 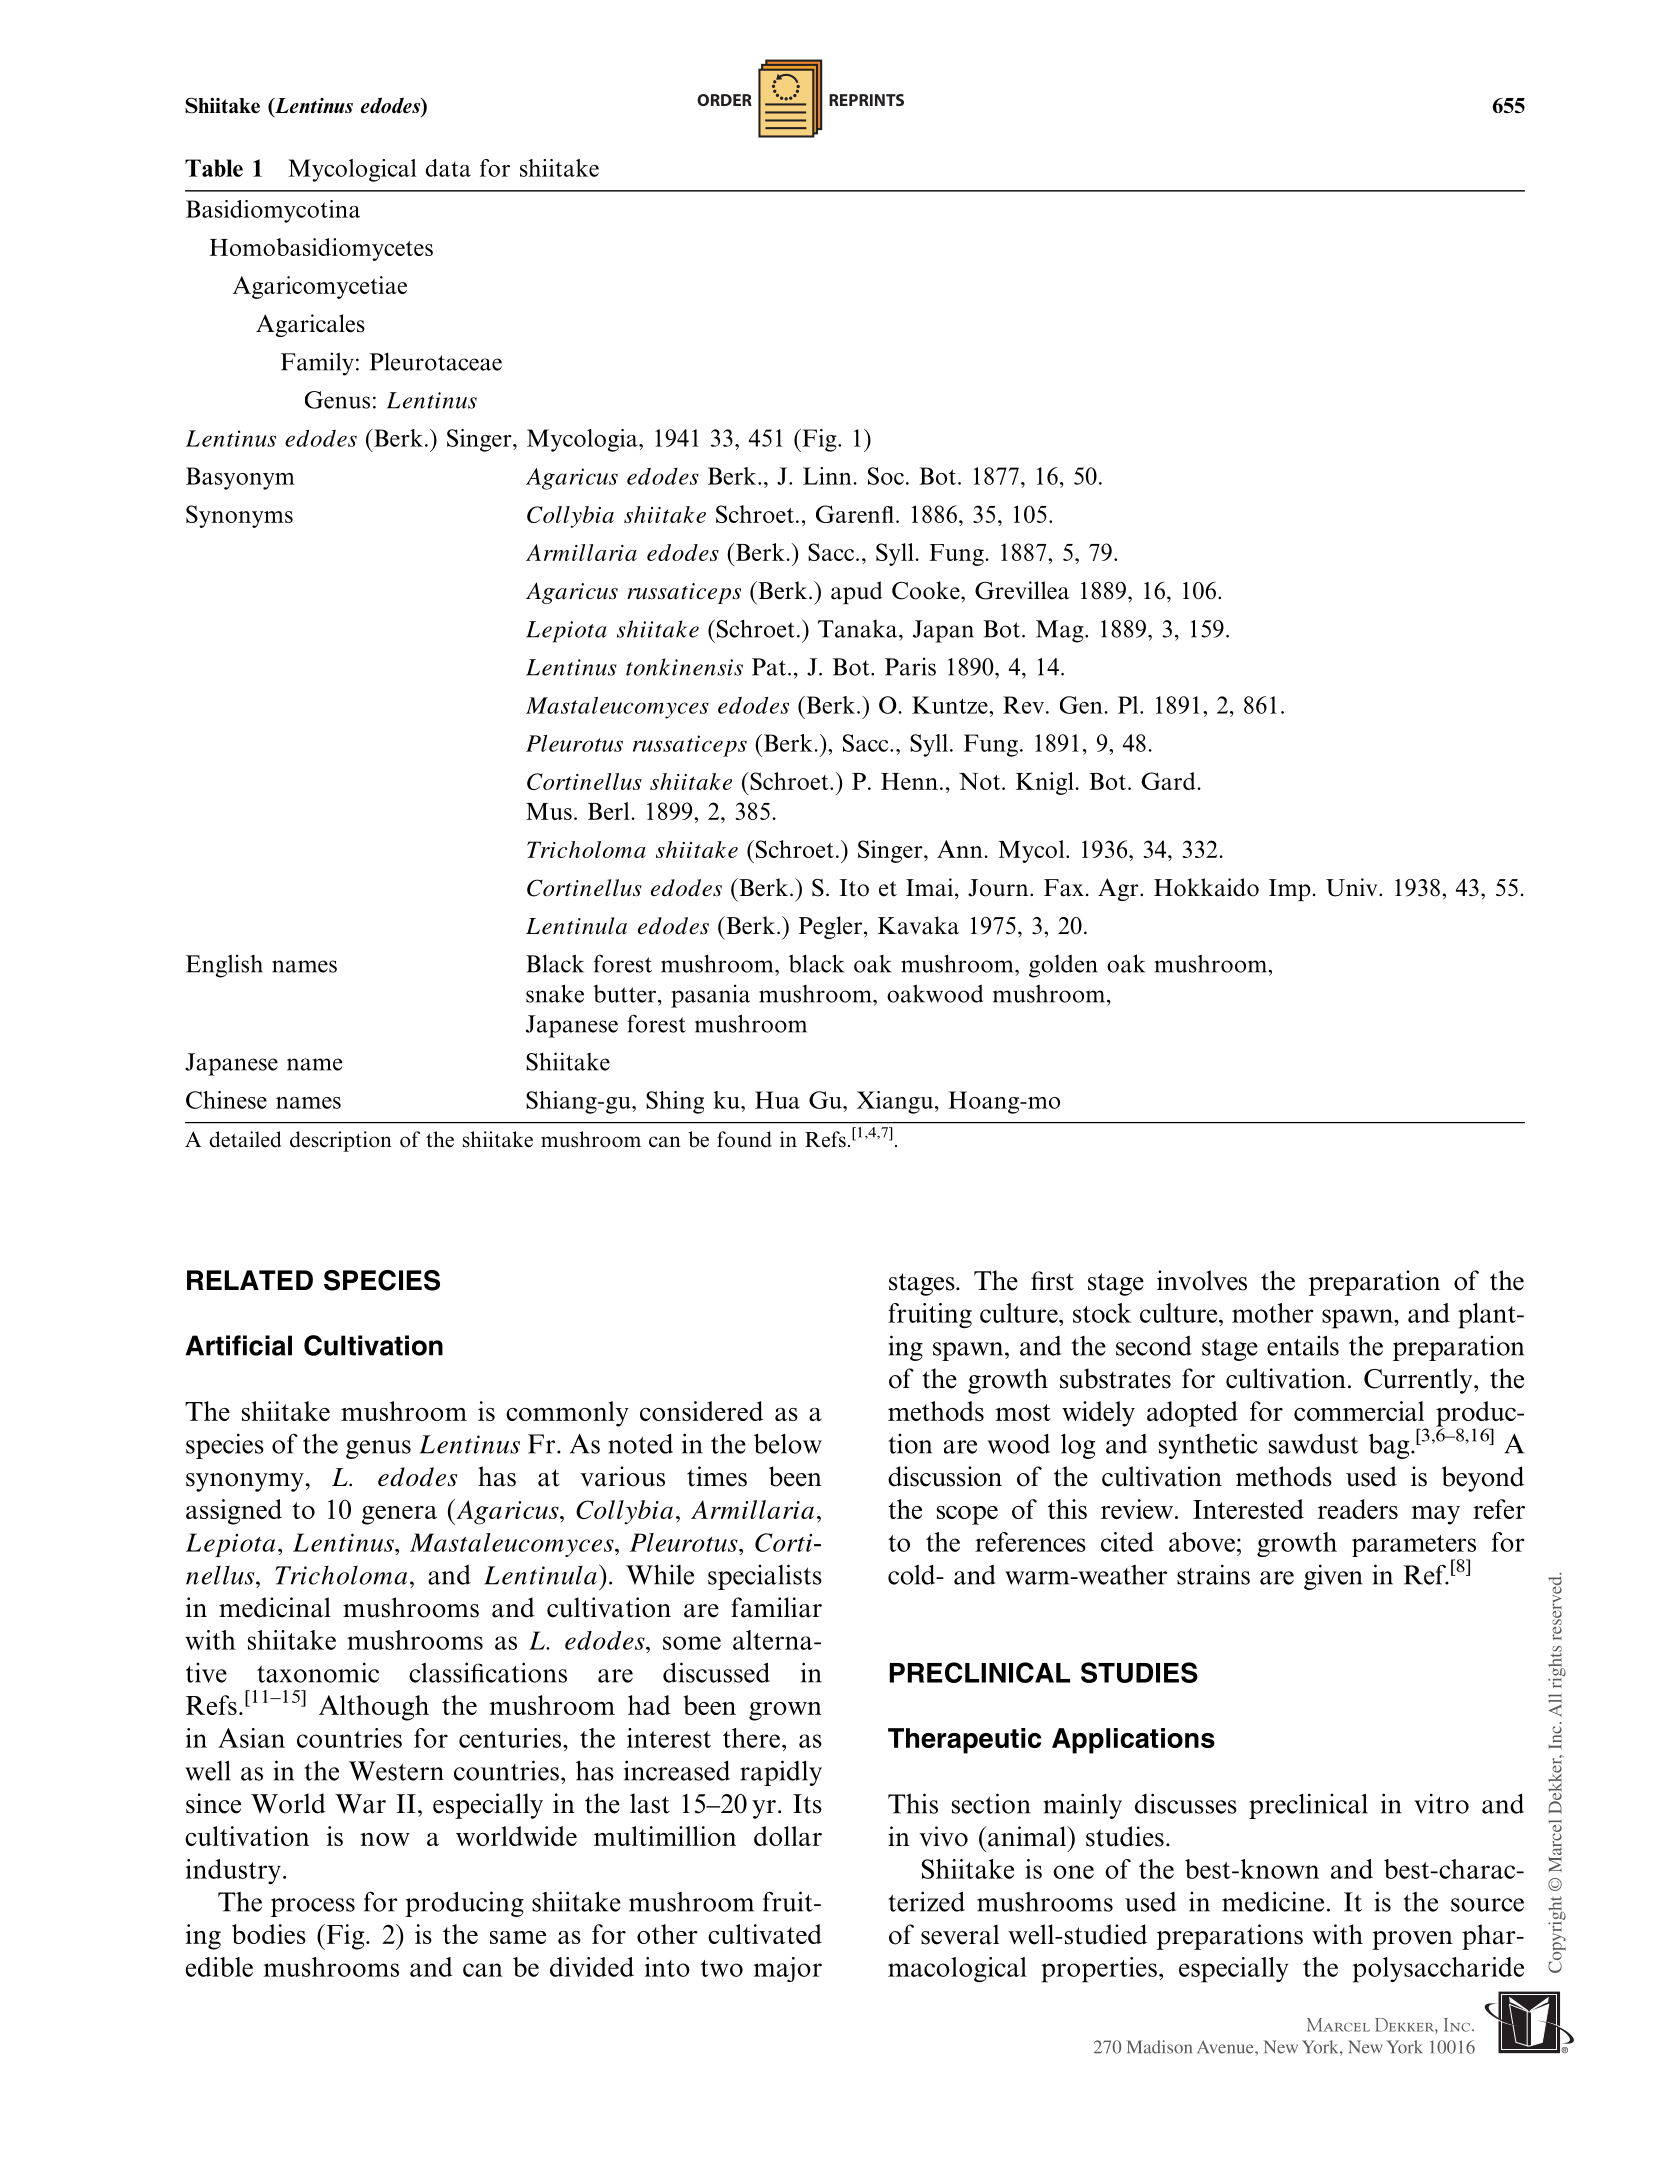 I want to click on Univ, so click(x=1353, y=887).
